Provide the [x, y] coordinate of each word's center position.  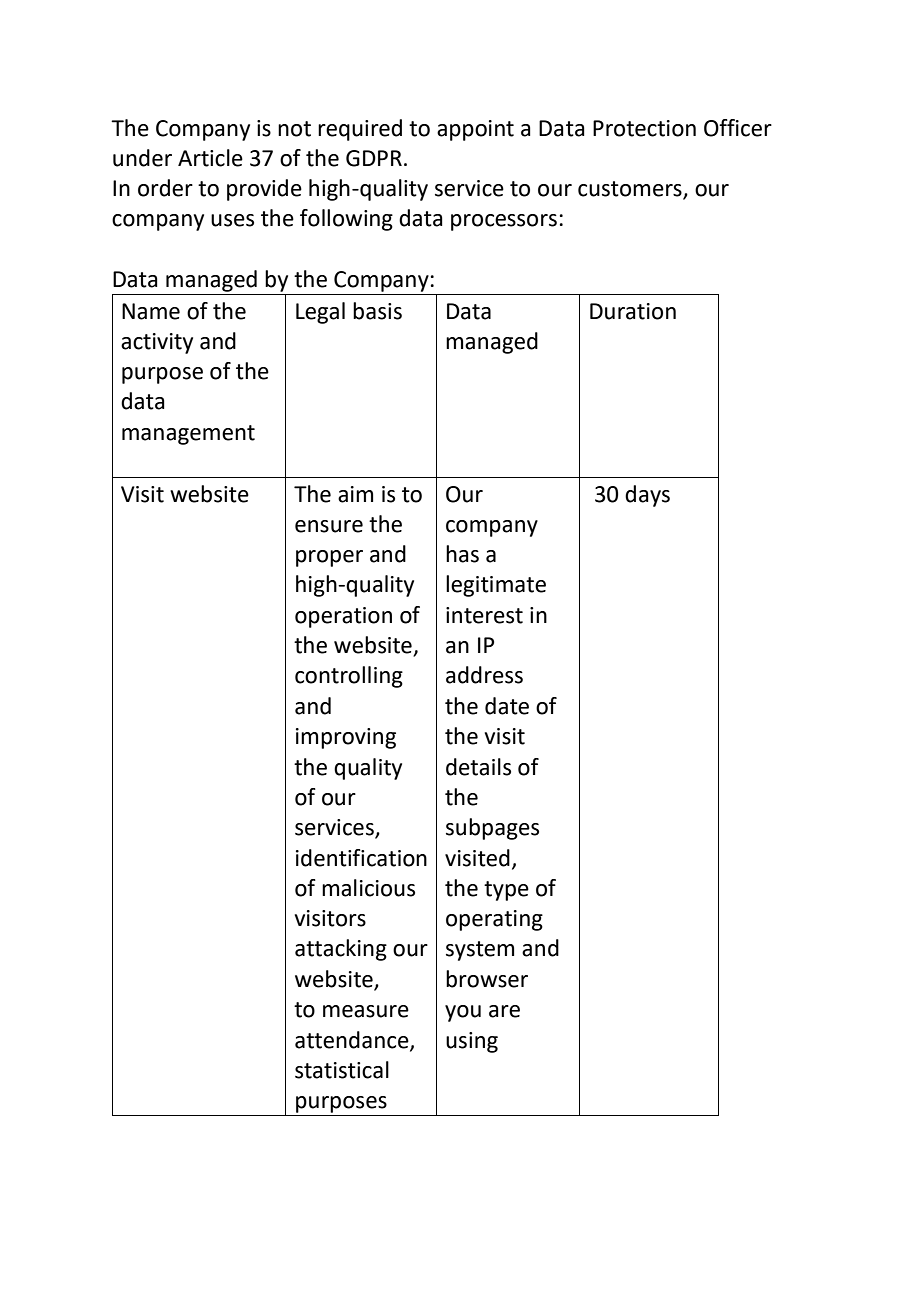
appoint [475, 130]
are [504, 1011]
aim [355, 494]
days [647, 496]
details [478, 767]
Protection [644, 128]
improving [346, 738]
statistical [342, 1070]
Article [210, 158]
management [188, 435]
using [472, 1042]
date [507, 706]
